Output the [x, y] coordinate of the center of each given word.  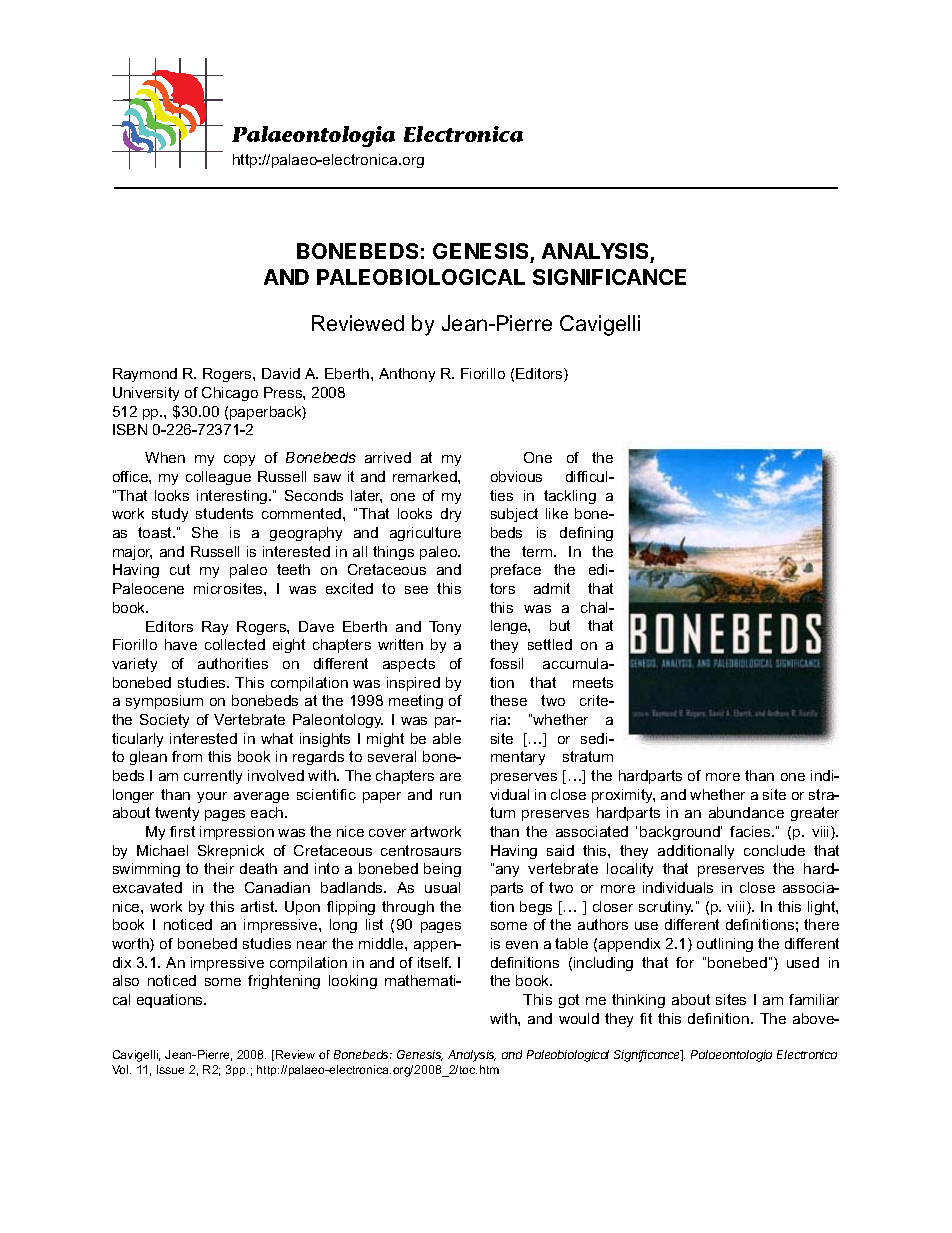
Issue [170, 1069]
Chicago [230, 394]
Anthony [407, 375]
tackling [570, 497]
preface [516, 571]
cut [180, 569]
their [219, 868]
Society [164, 721]
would [579, 1018]
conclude [774, 850]
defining [586, 534]
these [508, 700]
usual [442, 887]
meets [593, 682]
